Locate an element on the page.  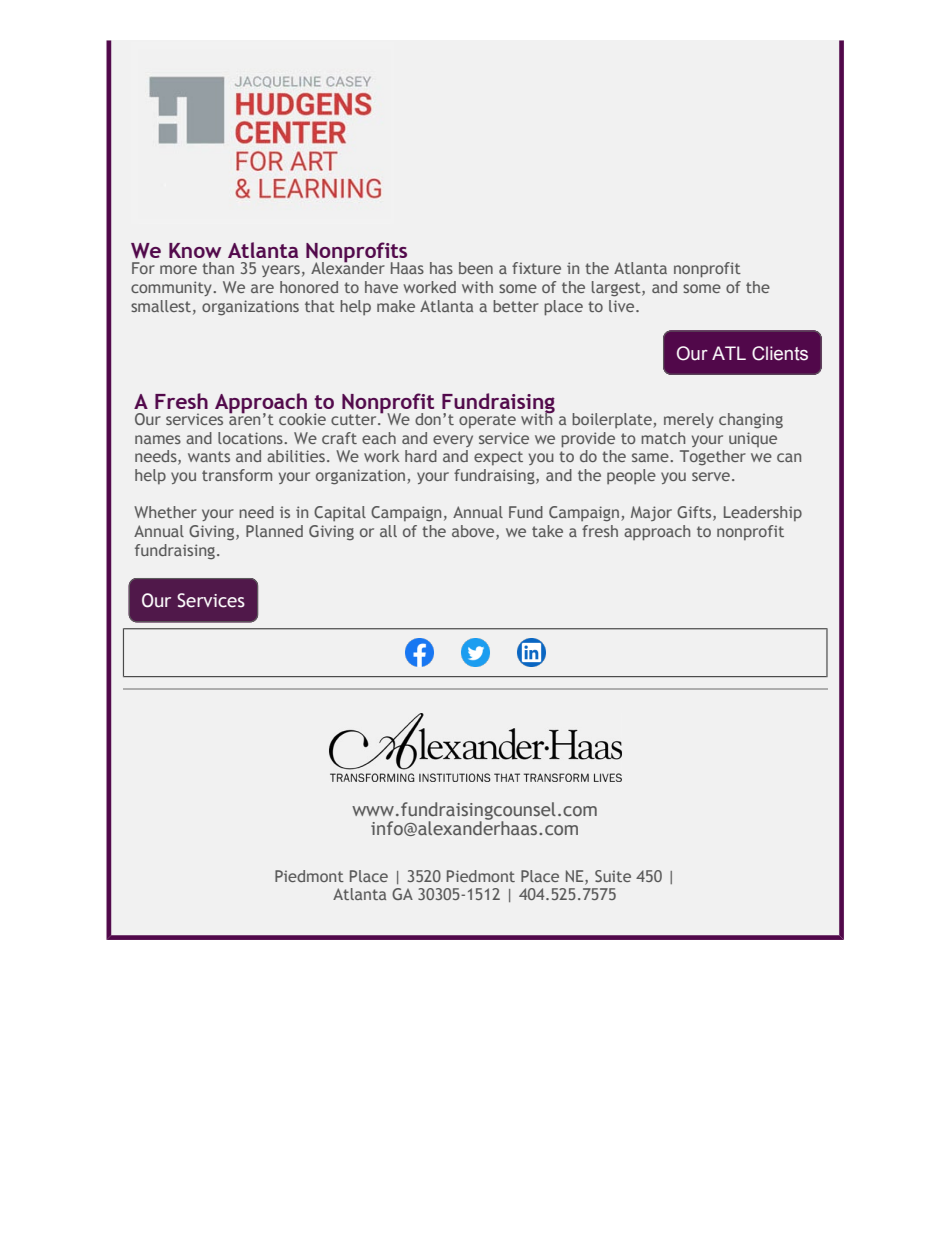
Leadership is located at coordinates (763, 513).
